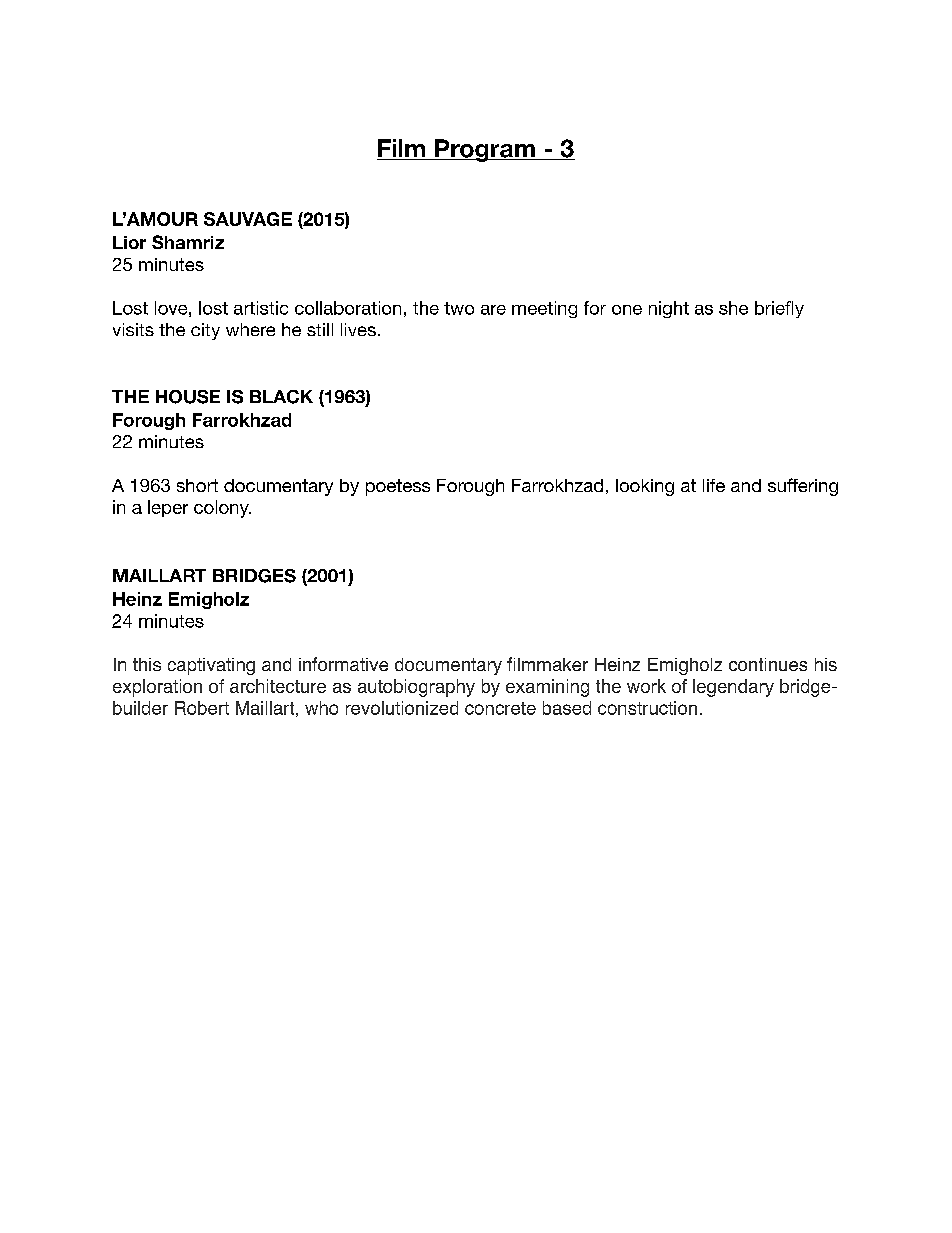 The height and width of the screenshot is (1233, 952). I want to click on exploration, so click(157, 688).
